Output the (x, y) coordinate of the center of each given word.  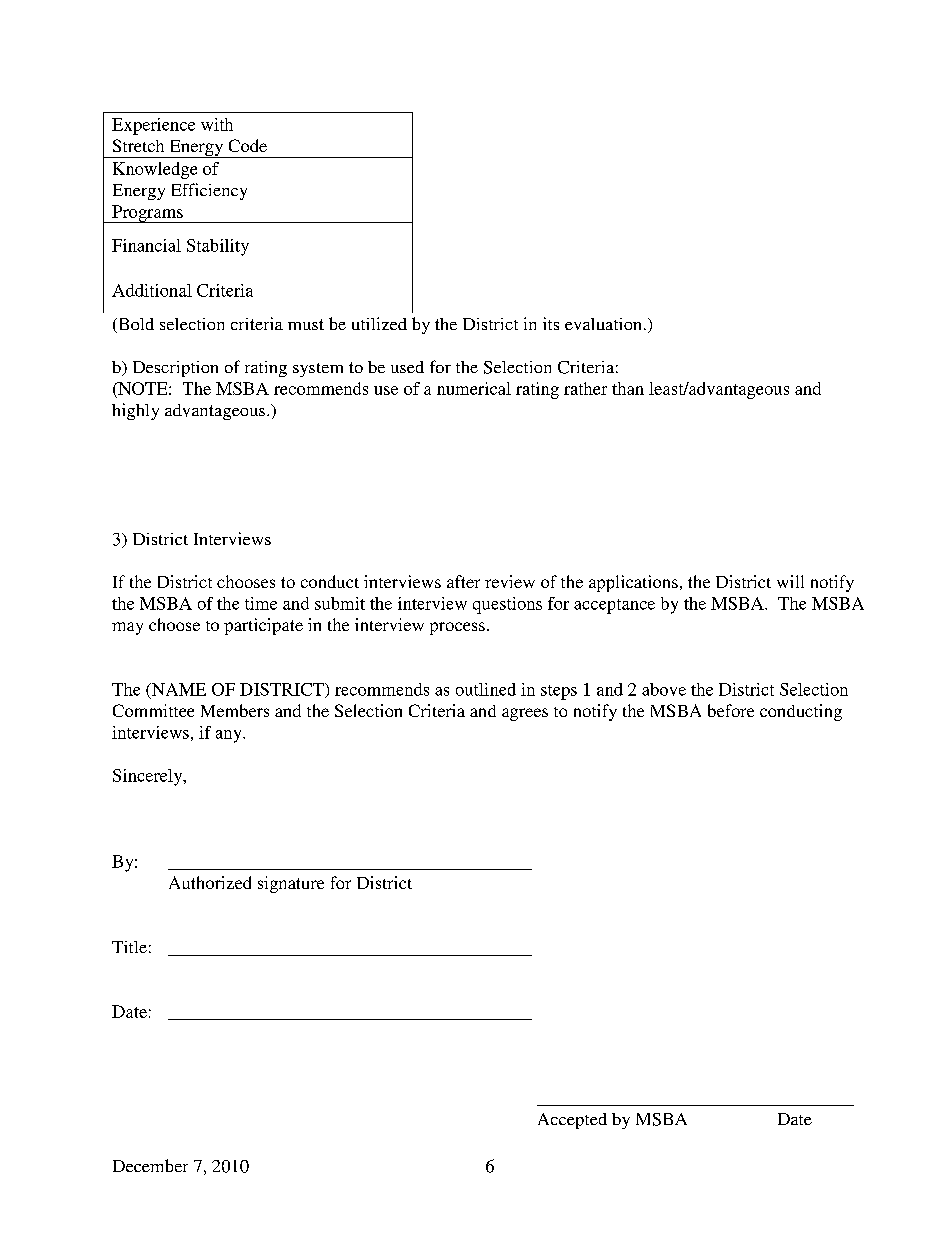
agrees (525, 714)
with (217, 124)
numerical (474, 388)
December (150, 1165)
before (731, 710)
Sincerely (149, 777)
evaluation (603, 324)
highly (135, 411)
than (628, 388)
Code (248, 145)
